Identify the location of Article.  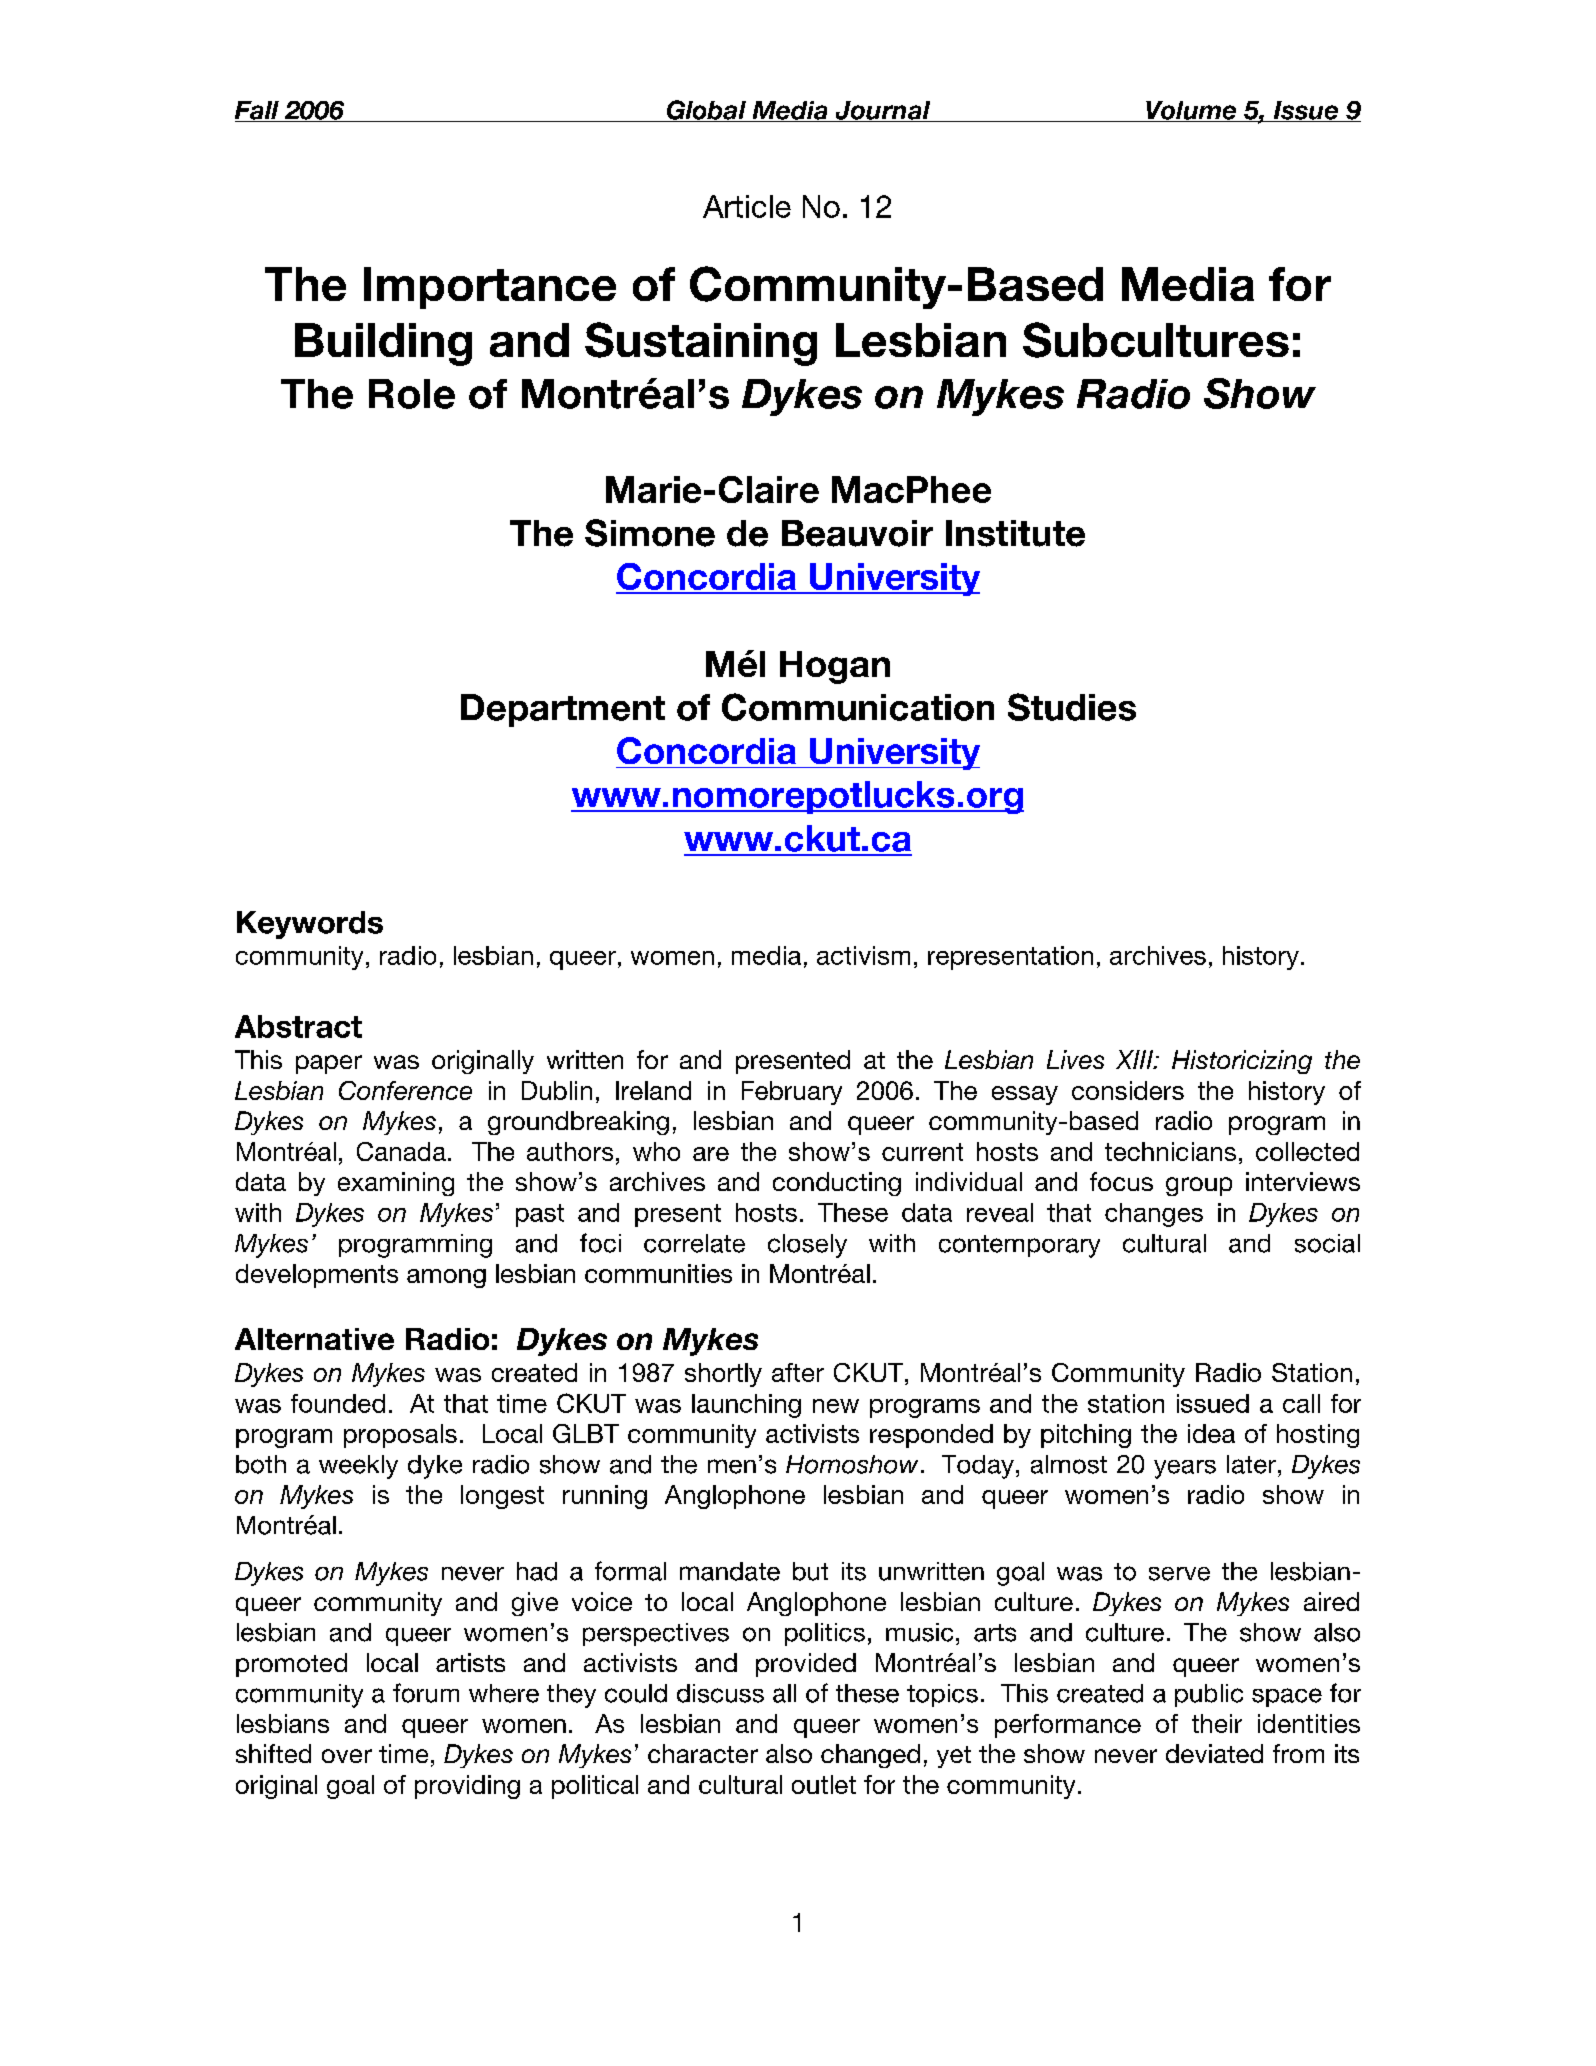
(747, 206).
